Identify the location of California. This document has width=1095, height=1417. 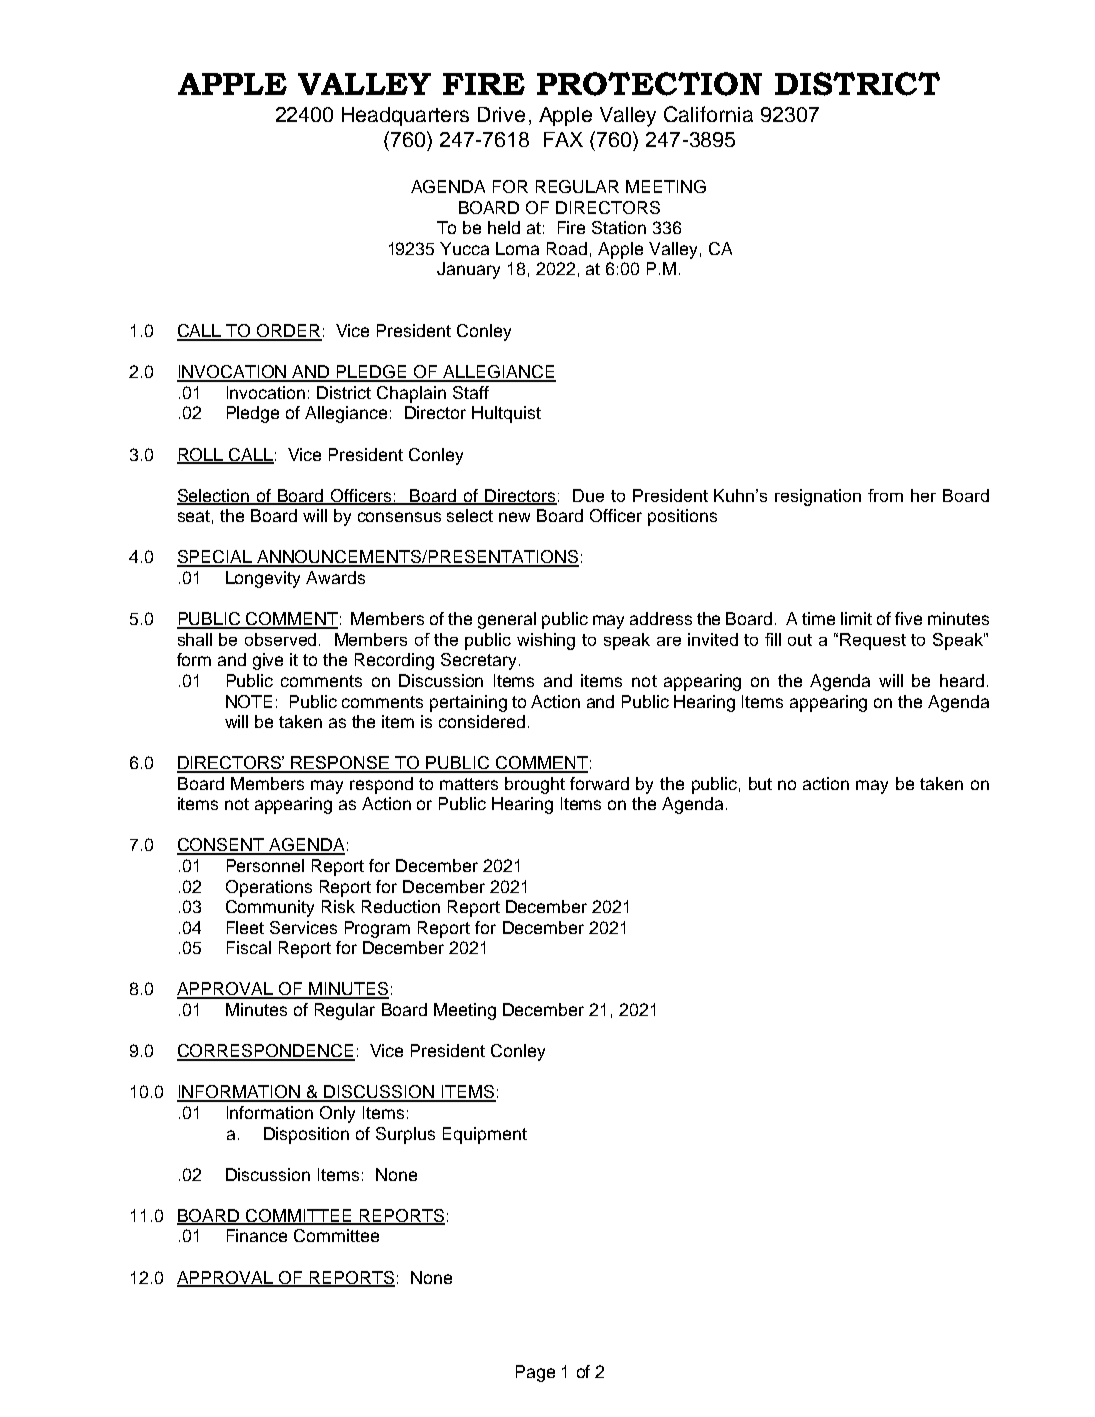
(708, 114).
